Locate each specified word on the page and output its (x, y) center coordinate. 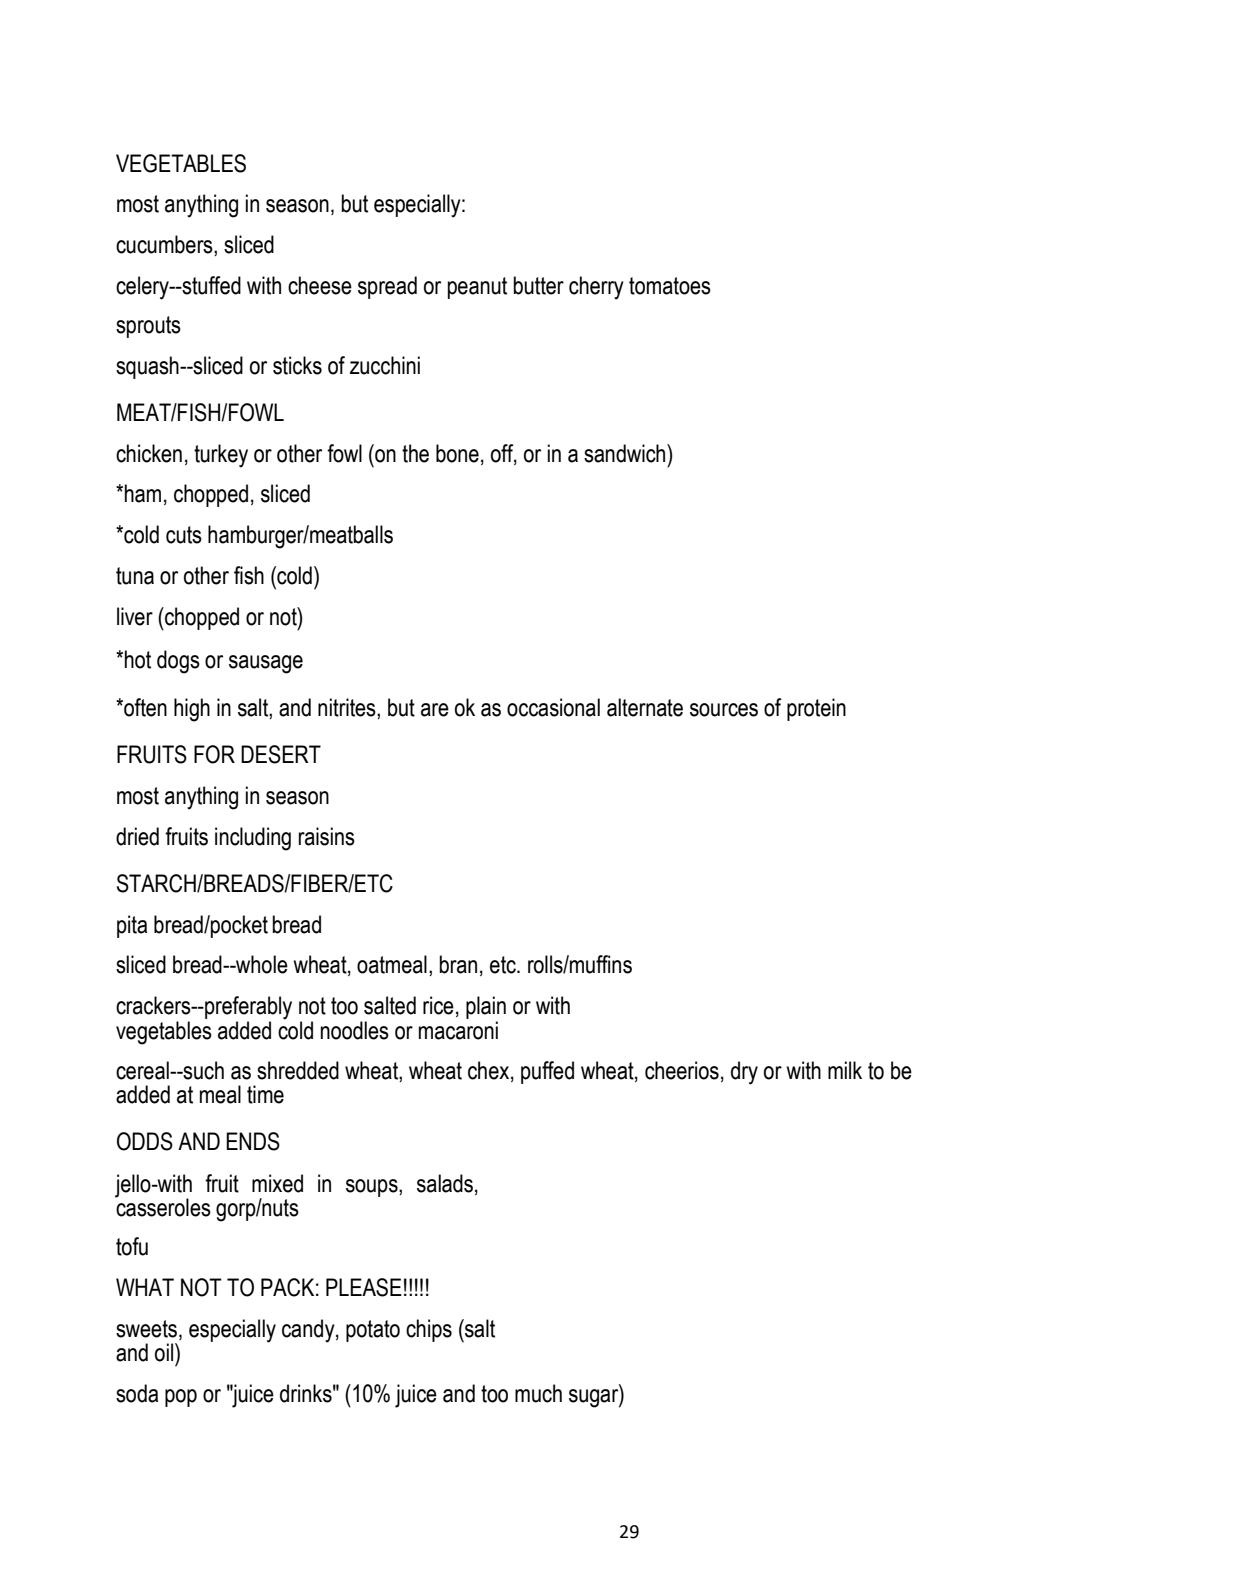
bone (457, 453)
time (265, 1094)
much (538, 1393)
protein (816, 709)
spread (387, 287)
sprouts (148, 327)
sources (724, 710)
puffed (547, 1072)
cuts (184, 535)
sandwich (626, 453)
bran (458, 964)
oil (165, 1352)
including (253, 839)
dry (744, 1073)
